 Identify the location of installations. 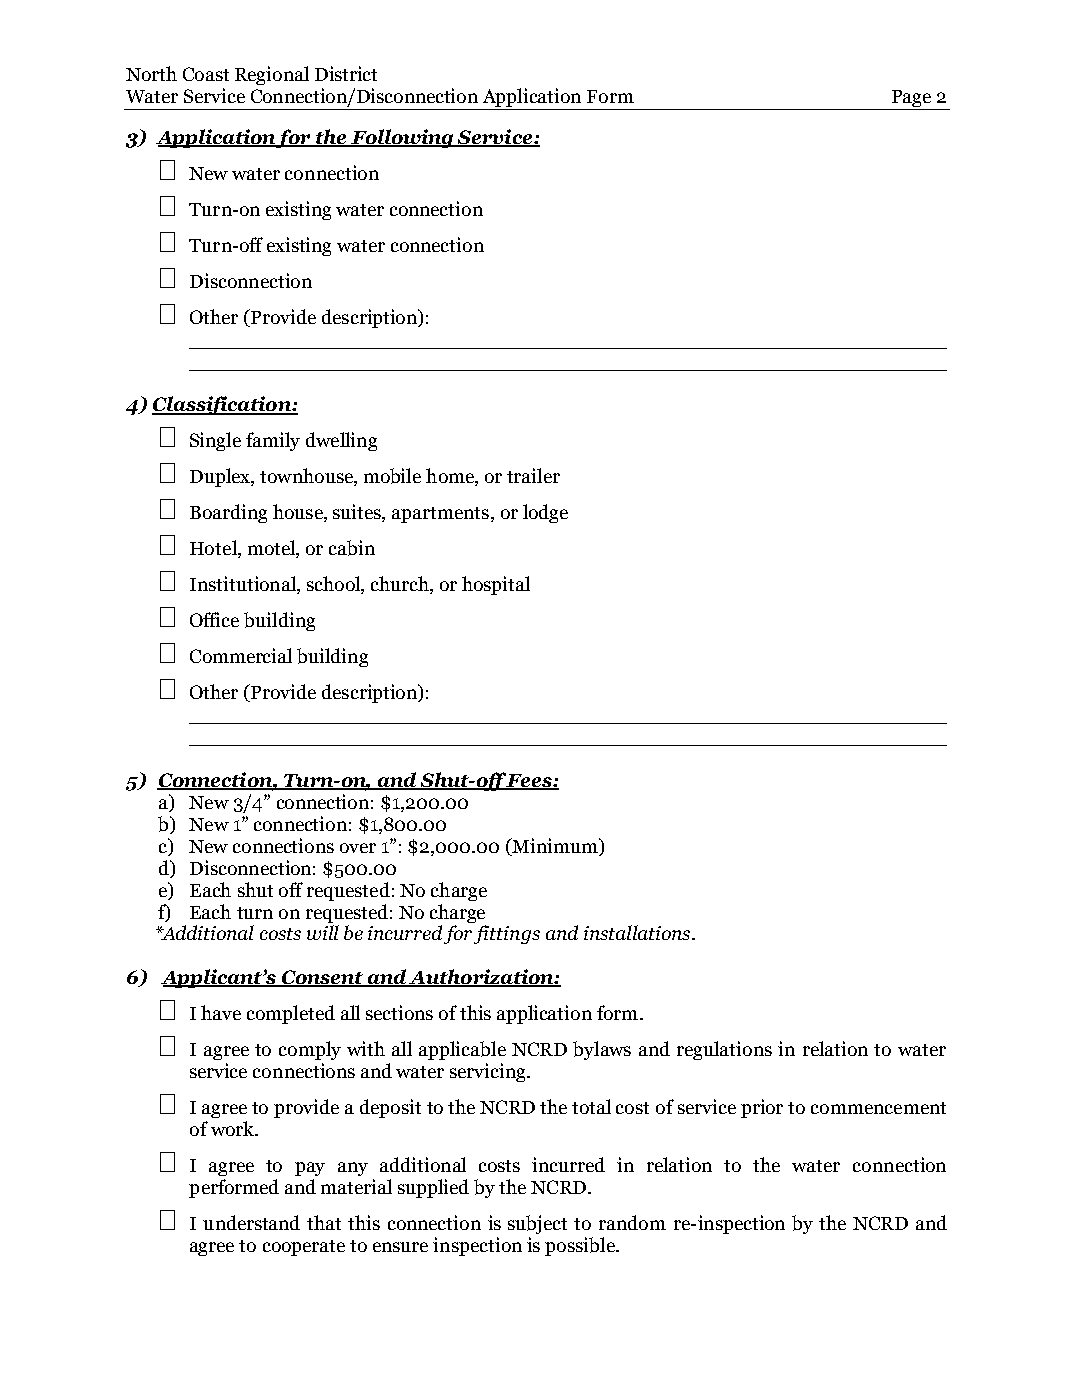
(638, 932).
